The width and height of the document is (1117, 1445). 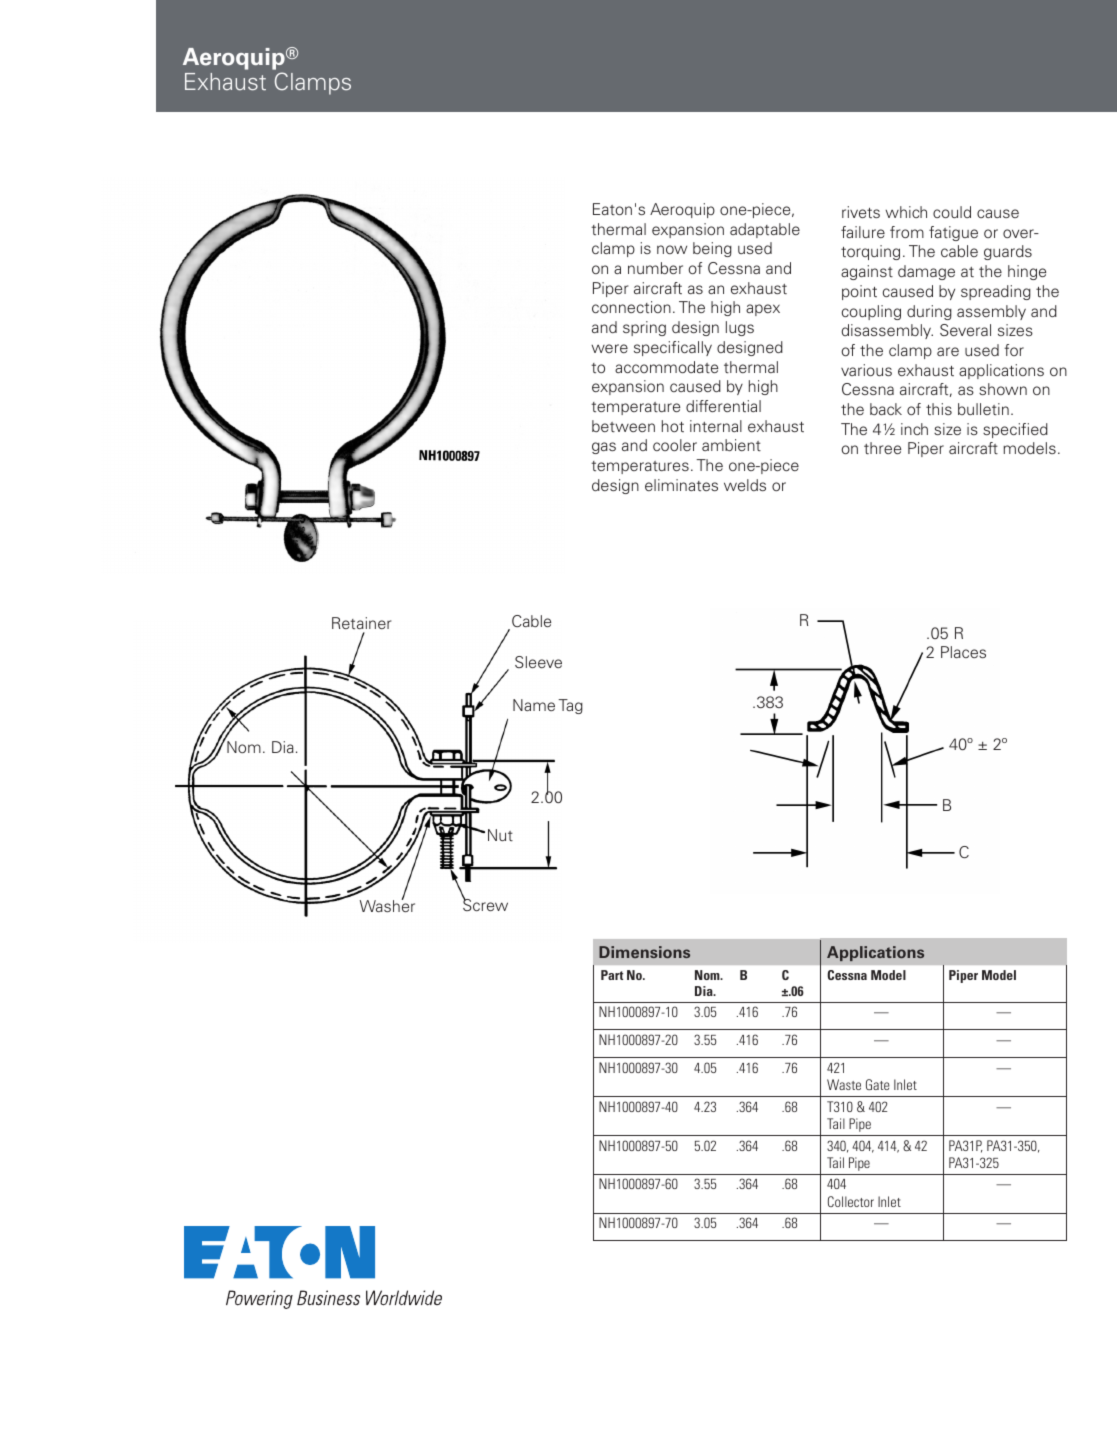 I want to click on Nut, so click(x=500, y=835).
